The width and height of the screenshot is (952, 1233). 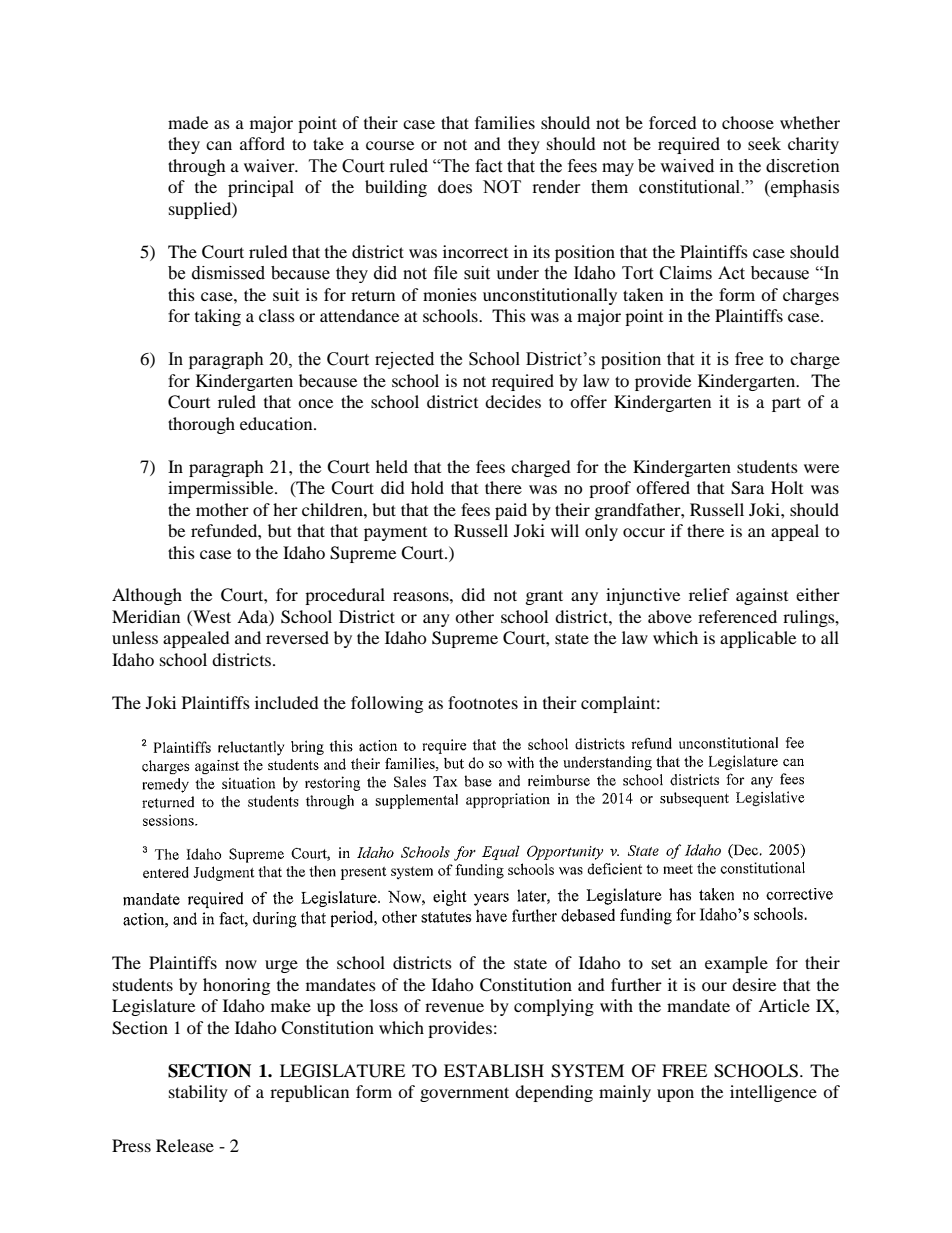 I want to click on fact, so click(x=488, y=166).
